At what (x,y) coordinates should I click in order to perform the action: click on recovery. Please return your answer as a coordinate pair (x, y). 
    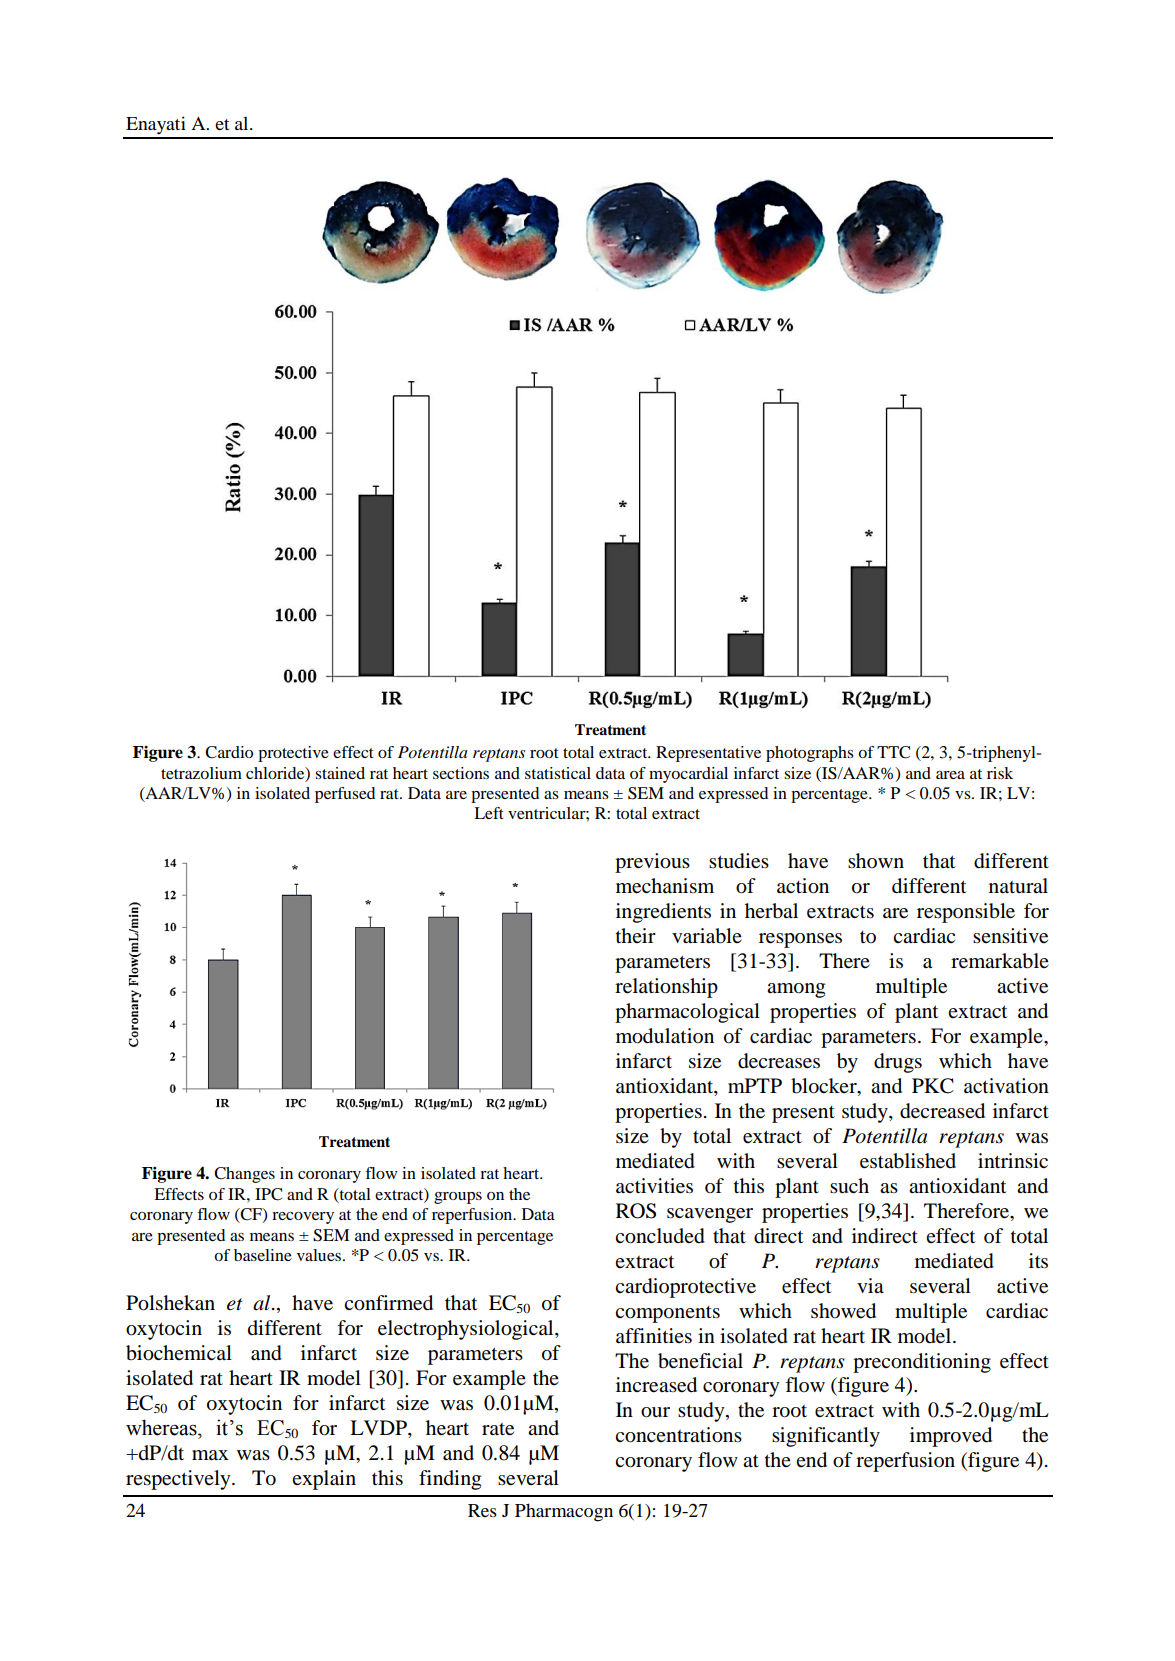
    Looking at the image, I should click on (303, 1218).
